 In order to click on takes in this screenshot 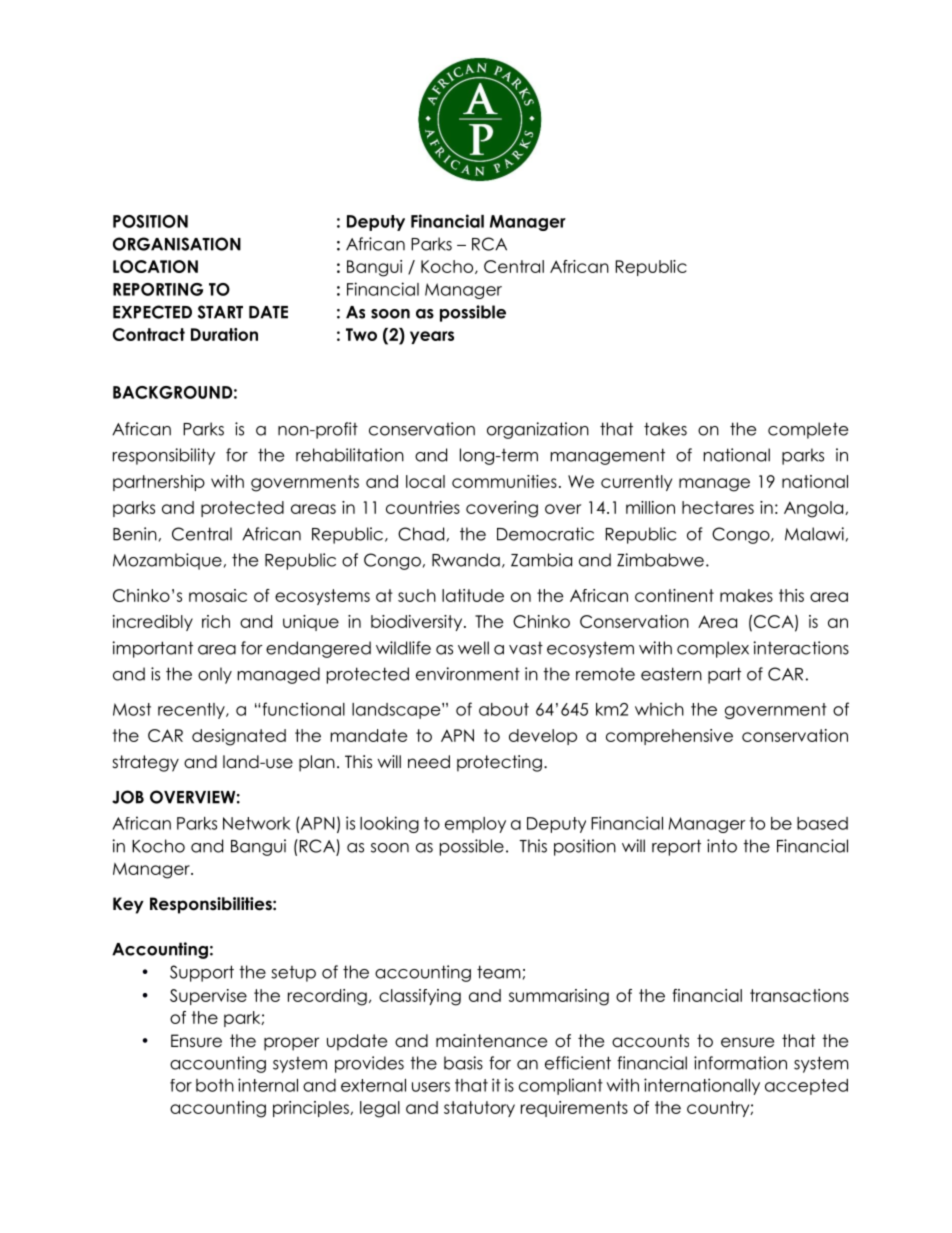, I will do `click(665, 429)`.
